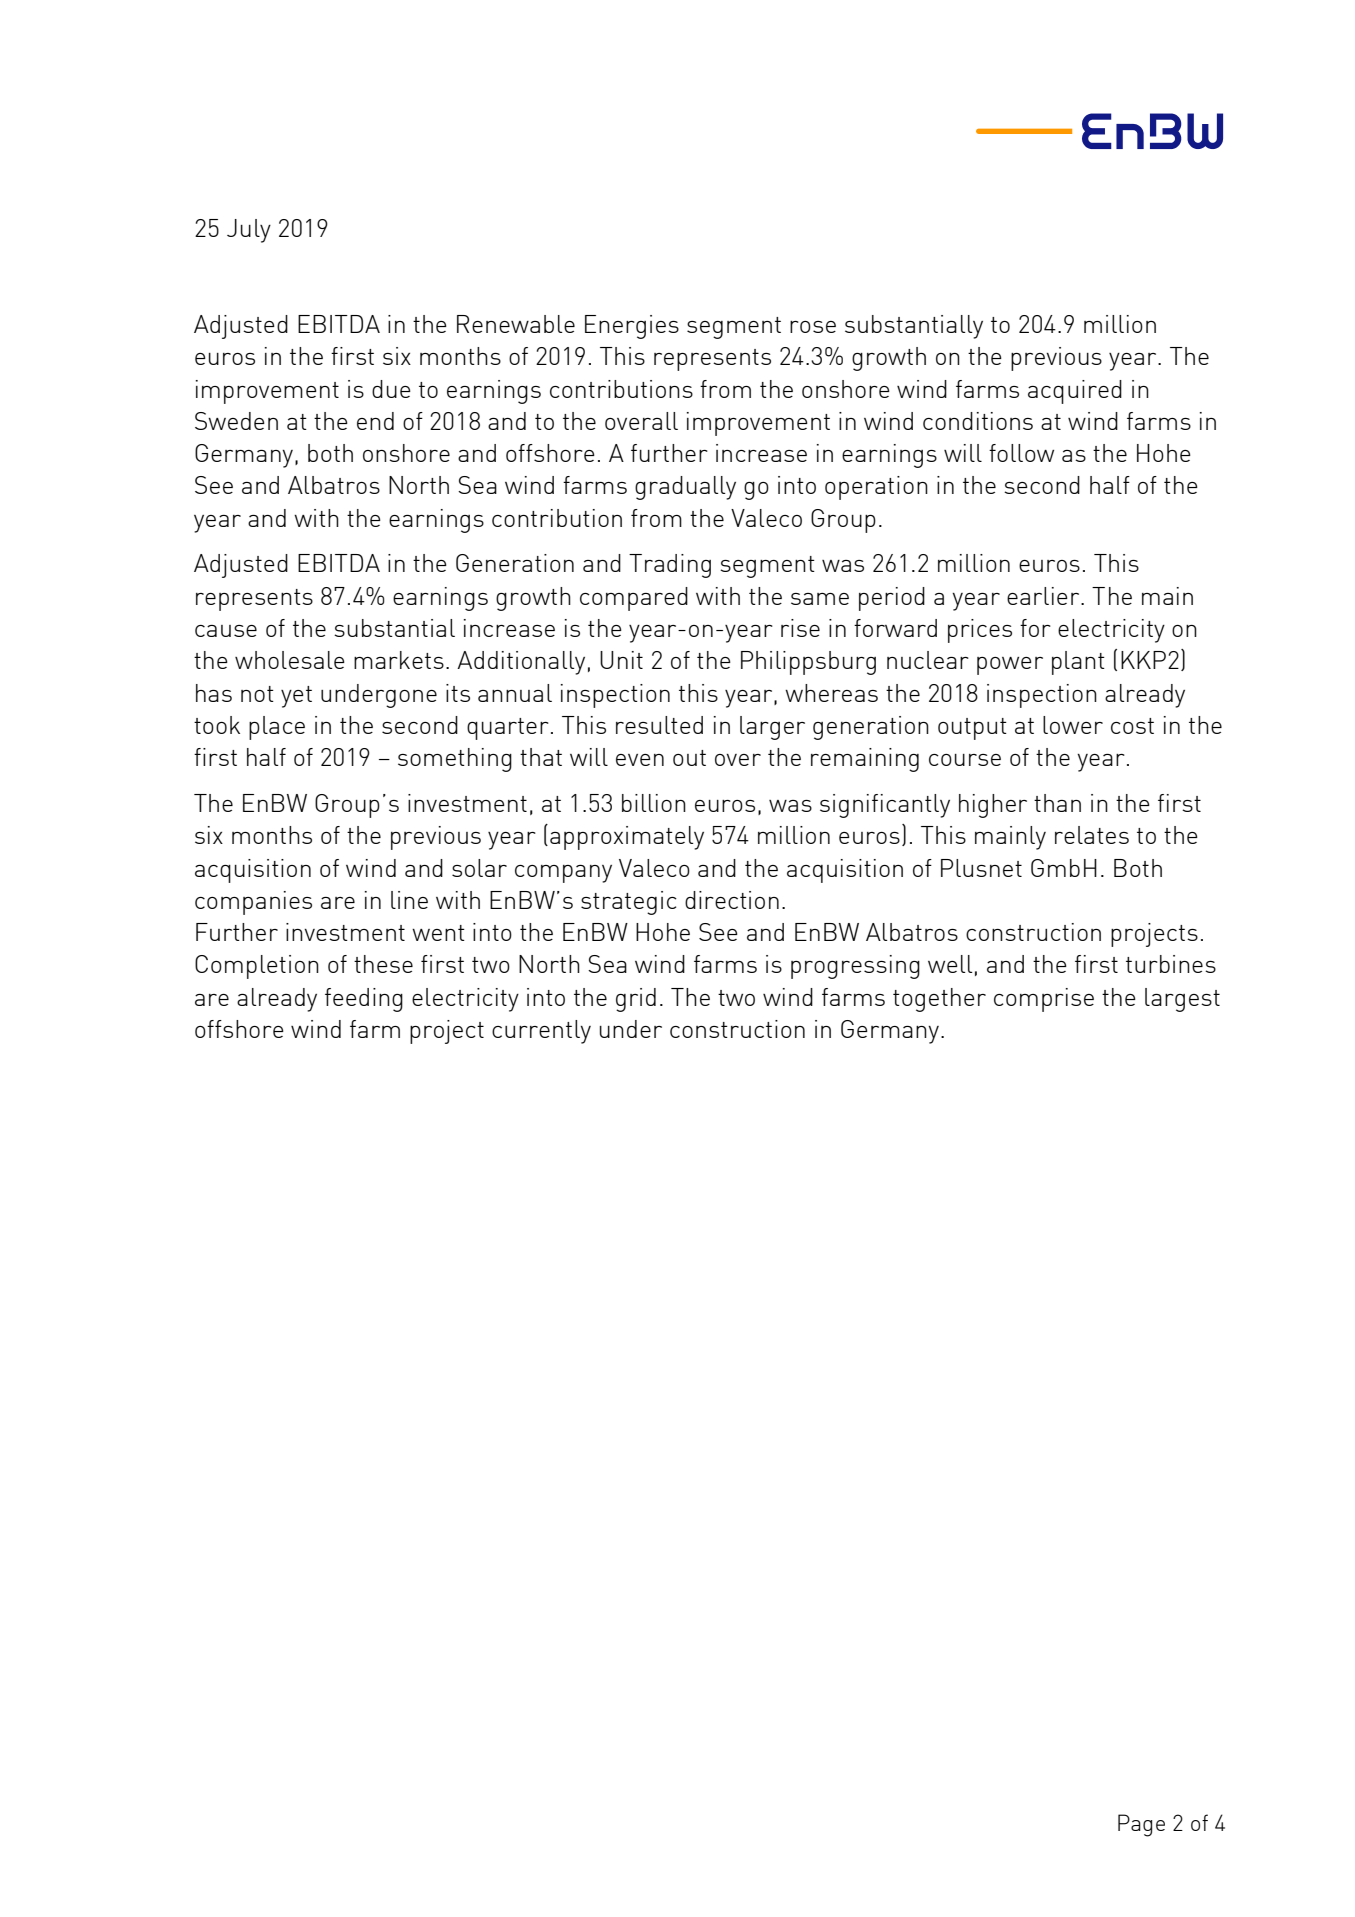 The height and width of the screenshot is (1917, 1355). What do you see at coordinates (249, 231) in the screenshot?
I see `July` at bounding box center [249, 231].
